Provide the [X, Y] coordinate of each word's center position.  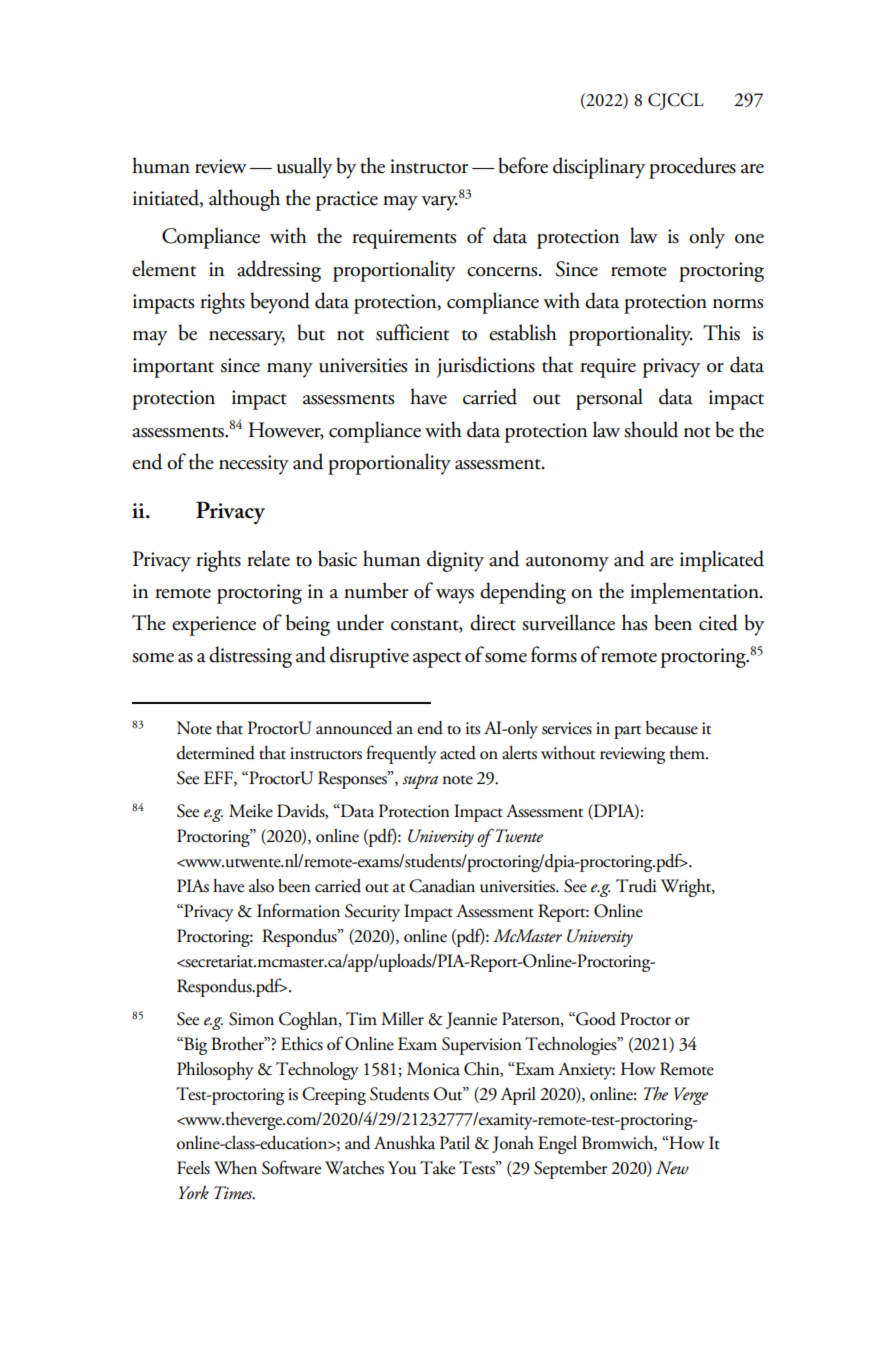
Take [437, 1168]
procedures [692, 168]
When [235, 1168]
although [244, 200]
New [672, 1168]
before [523, 165]
